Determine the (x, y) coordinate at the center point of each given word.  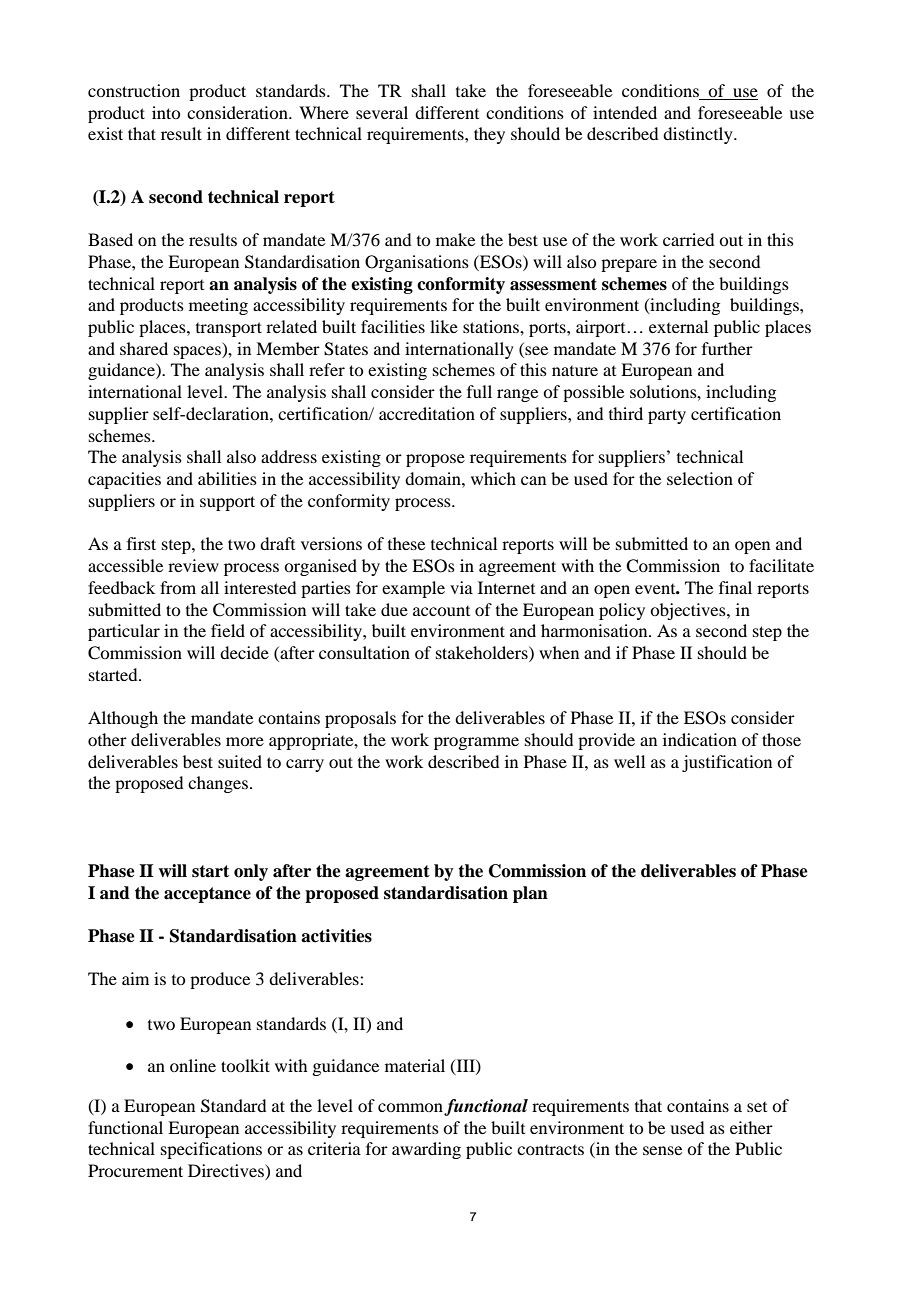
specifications (211, 1150)
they (489, 135)
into (166, 112)
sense (662, 1150)
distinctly (699, 135)
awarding (426, 1150)
